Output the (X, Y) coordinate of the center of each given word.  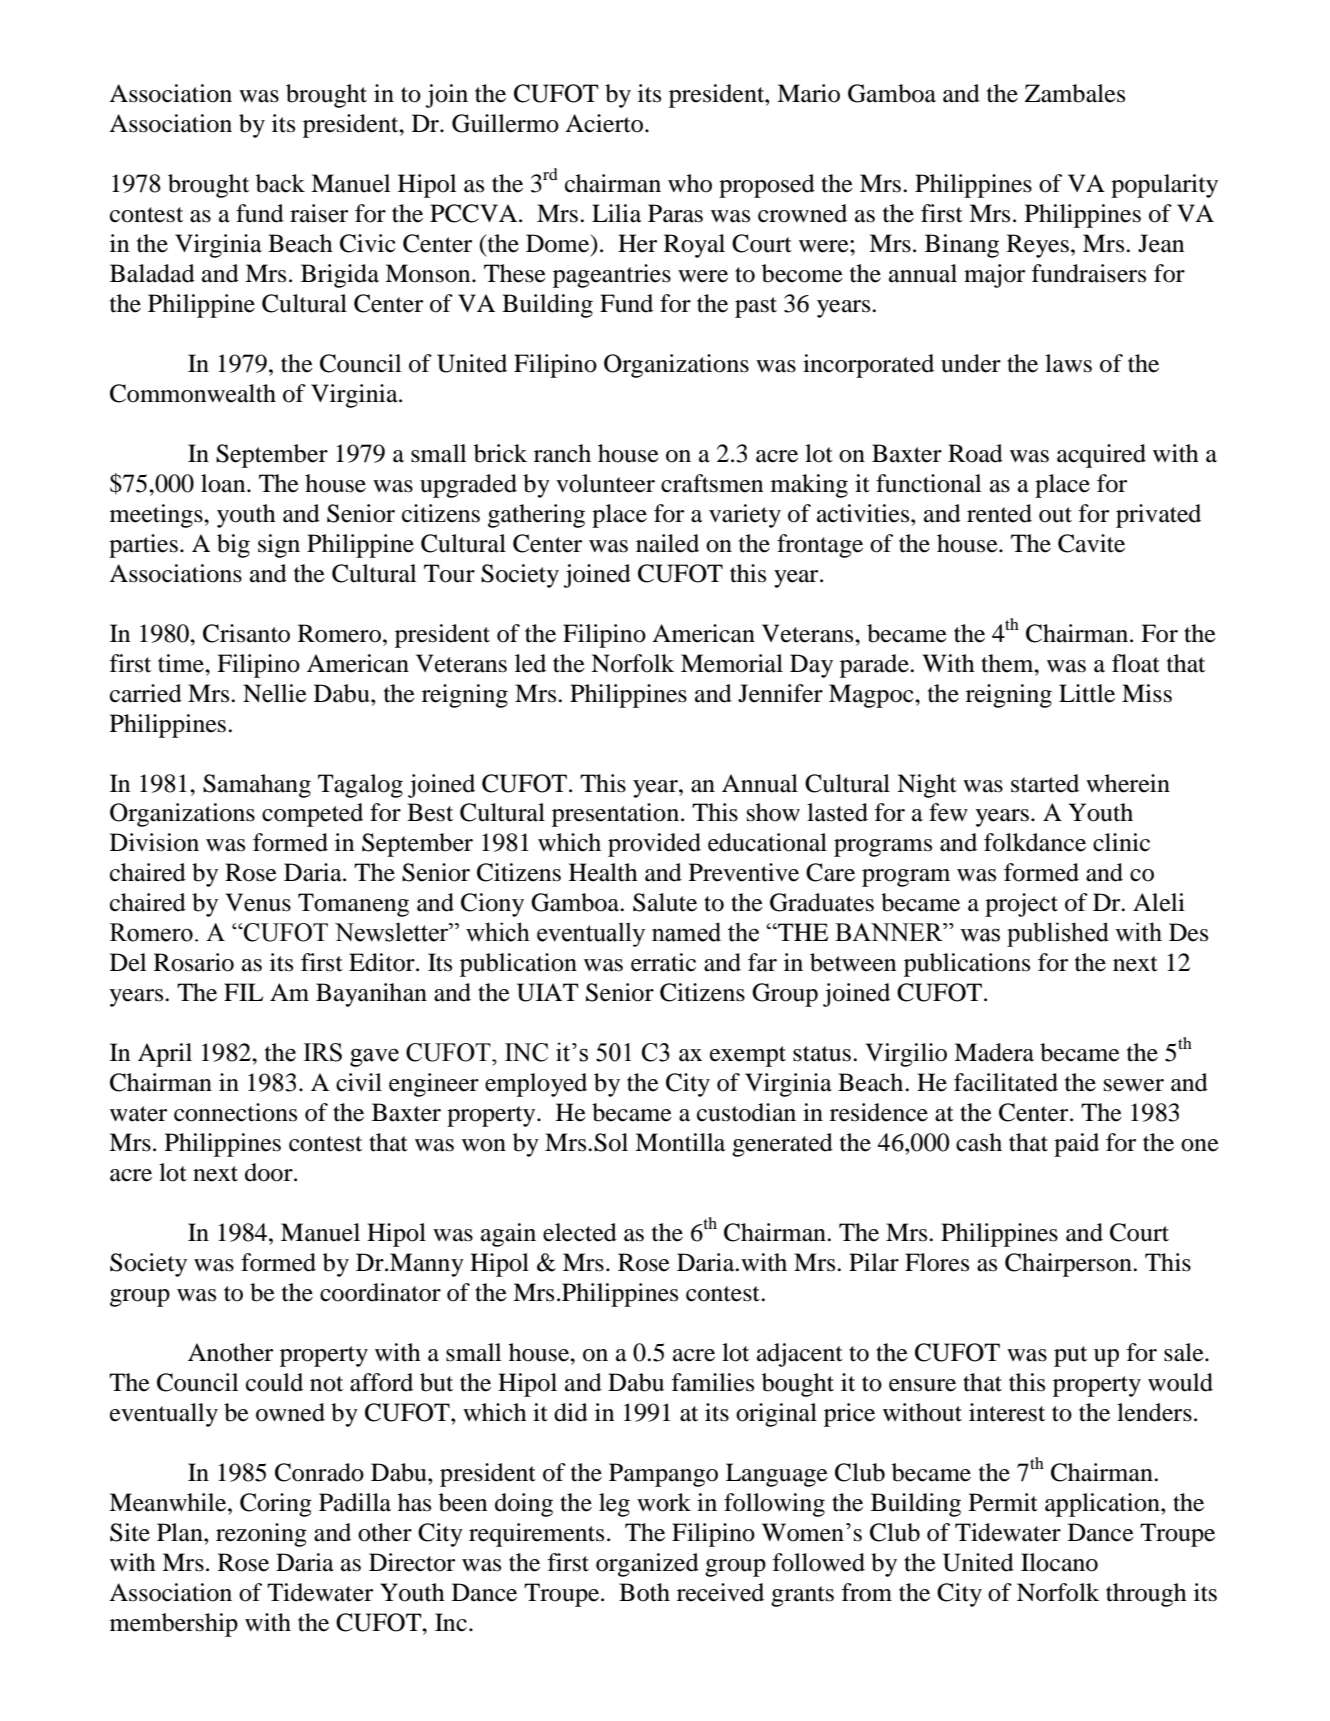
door (270, 1172)
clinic (1121, 842)
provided (654, 845)
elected (580, 1232)
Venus (258, 902)
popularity (1164, 186)
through (1146, 1595)
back (280, 183)
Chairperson (1069, 1265)
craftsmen (712, 483)
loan (224, 483)
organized (647, 1565)
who (690, 183)
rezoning (261, 1535)
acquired (1101, 456)
